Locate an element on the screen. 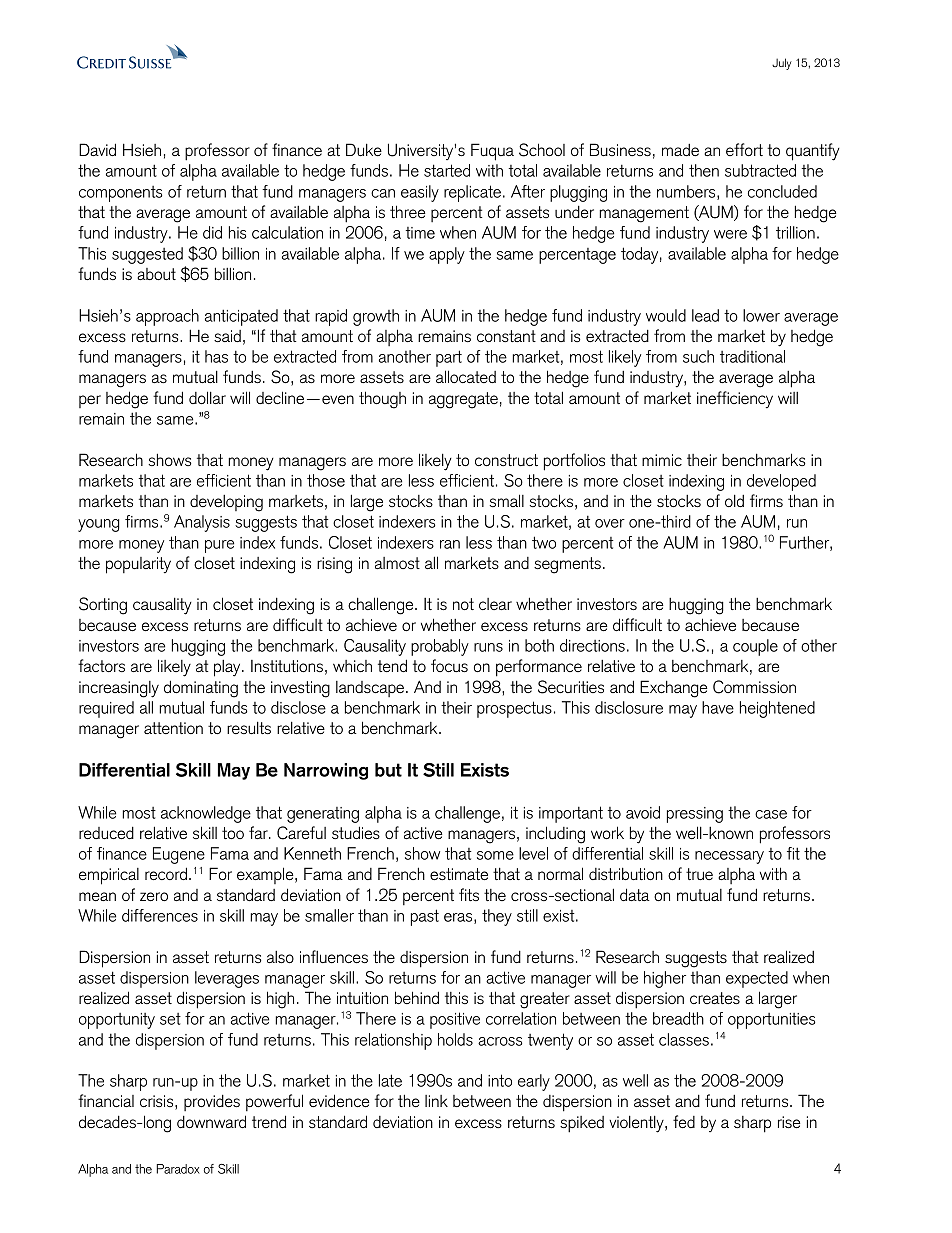 The image size is (952, 1233). David is located at coordinates (97, 149).
